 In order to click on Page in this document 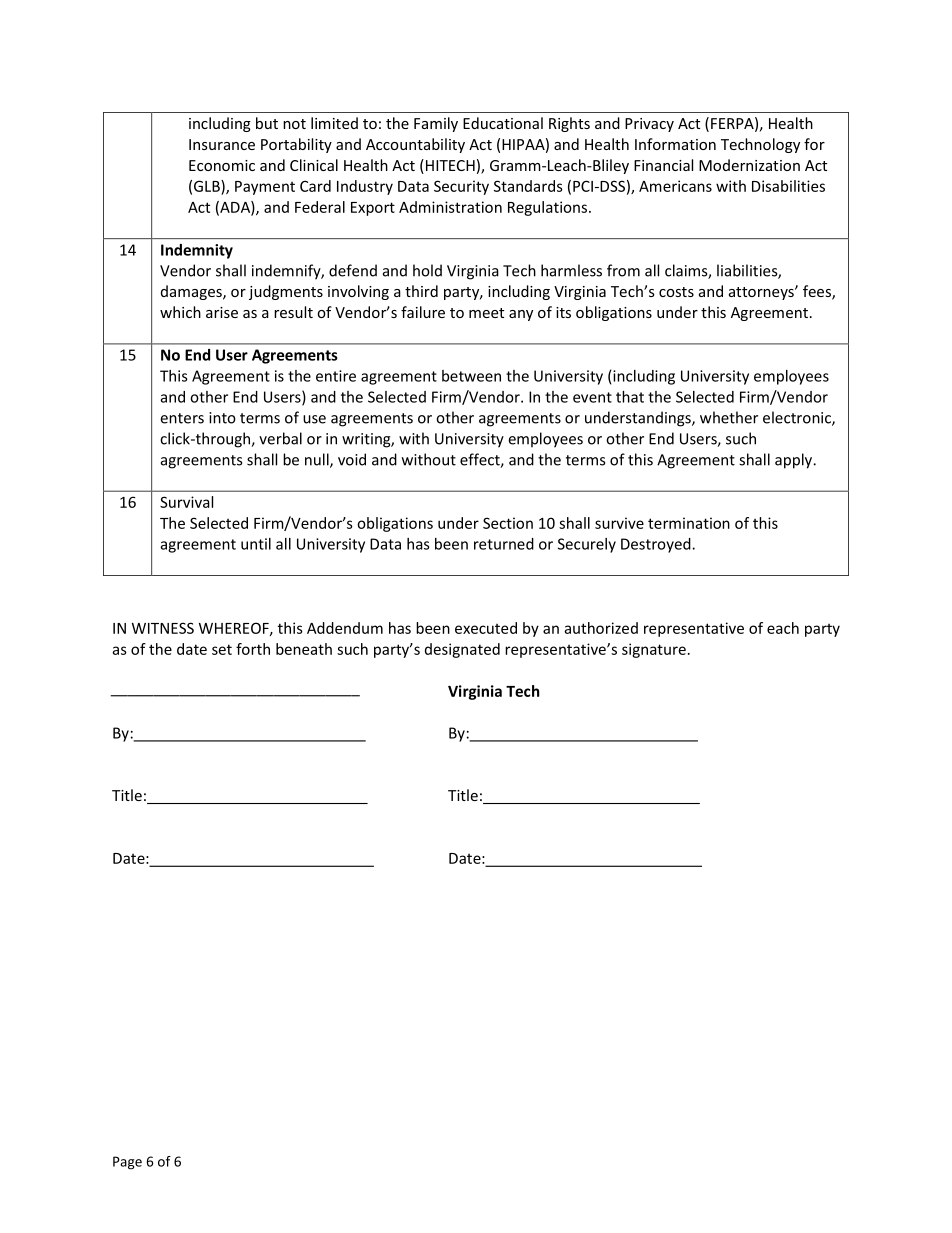, I will do `click(127, 1163)`.
